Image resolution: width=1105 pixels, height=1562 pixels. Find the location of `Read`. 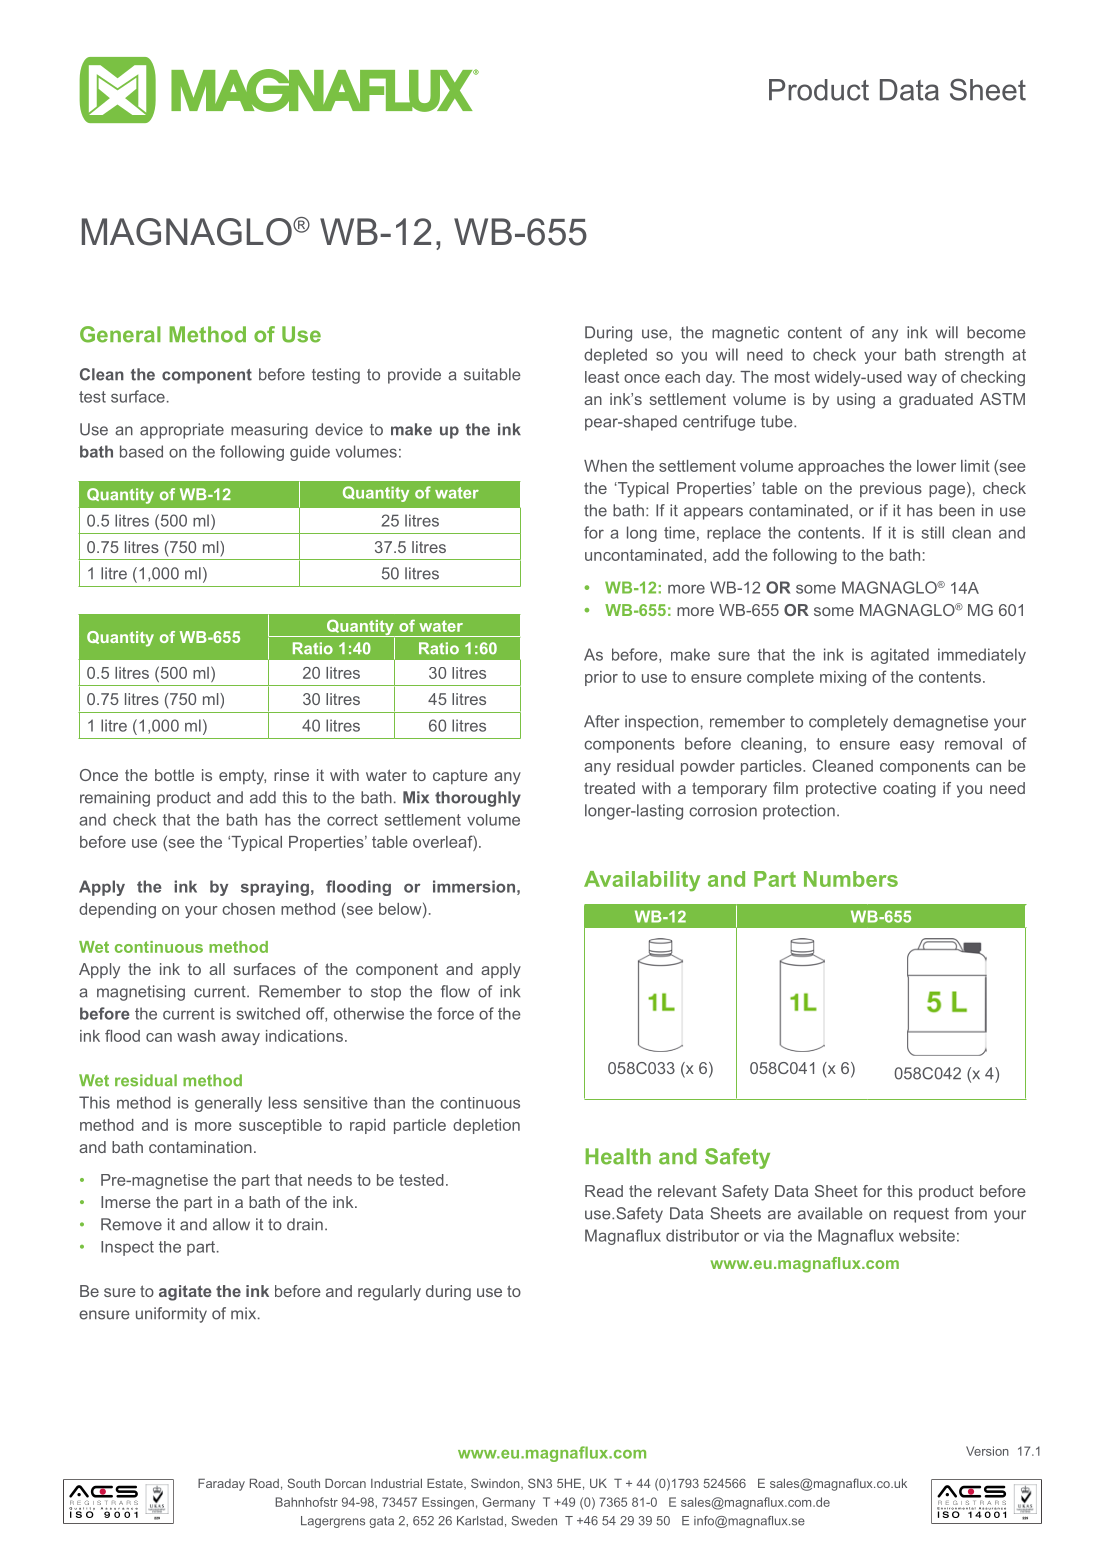

Read is located at coordinates (604, 1191).
